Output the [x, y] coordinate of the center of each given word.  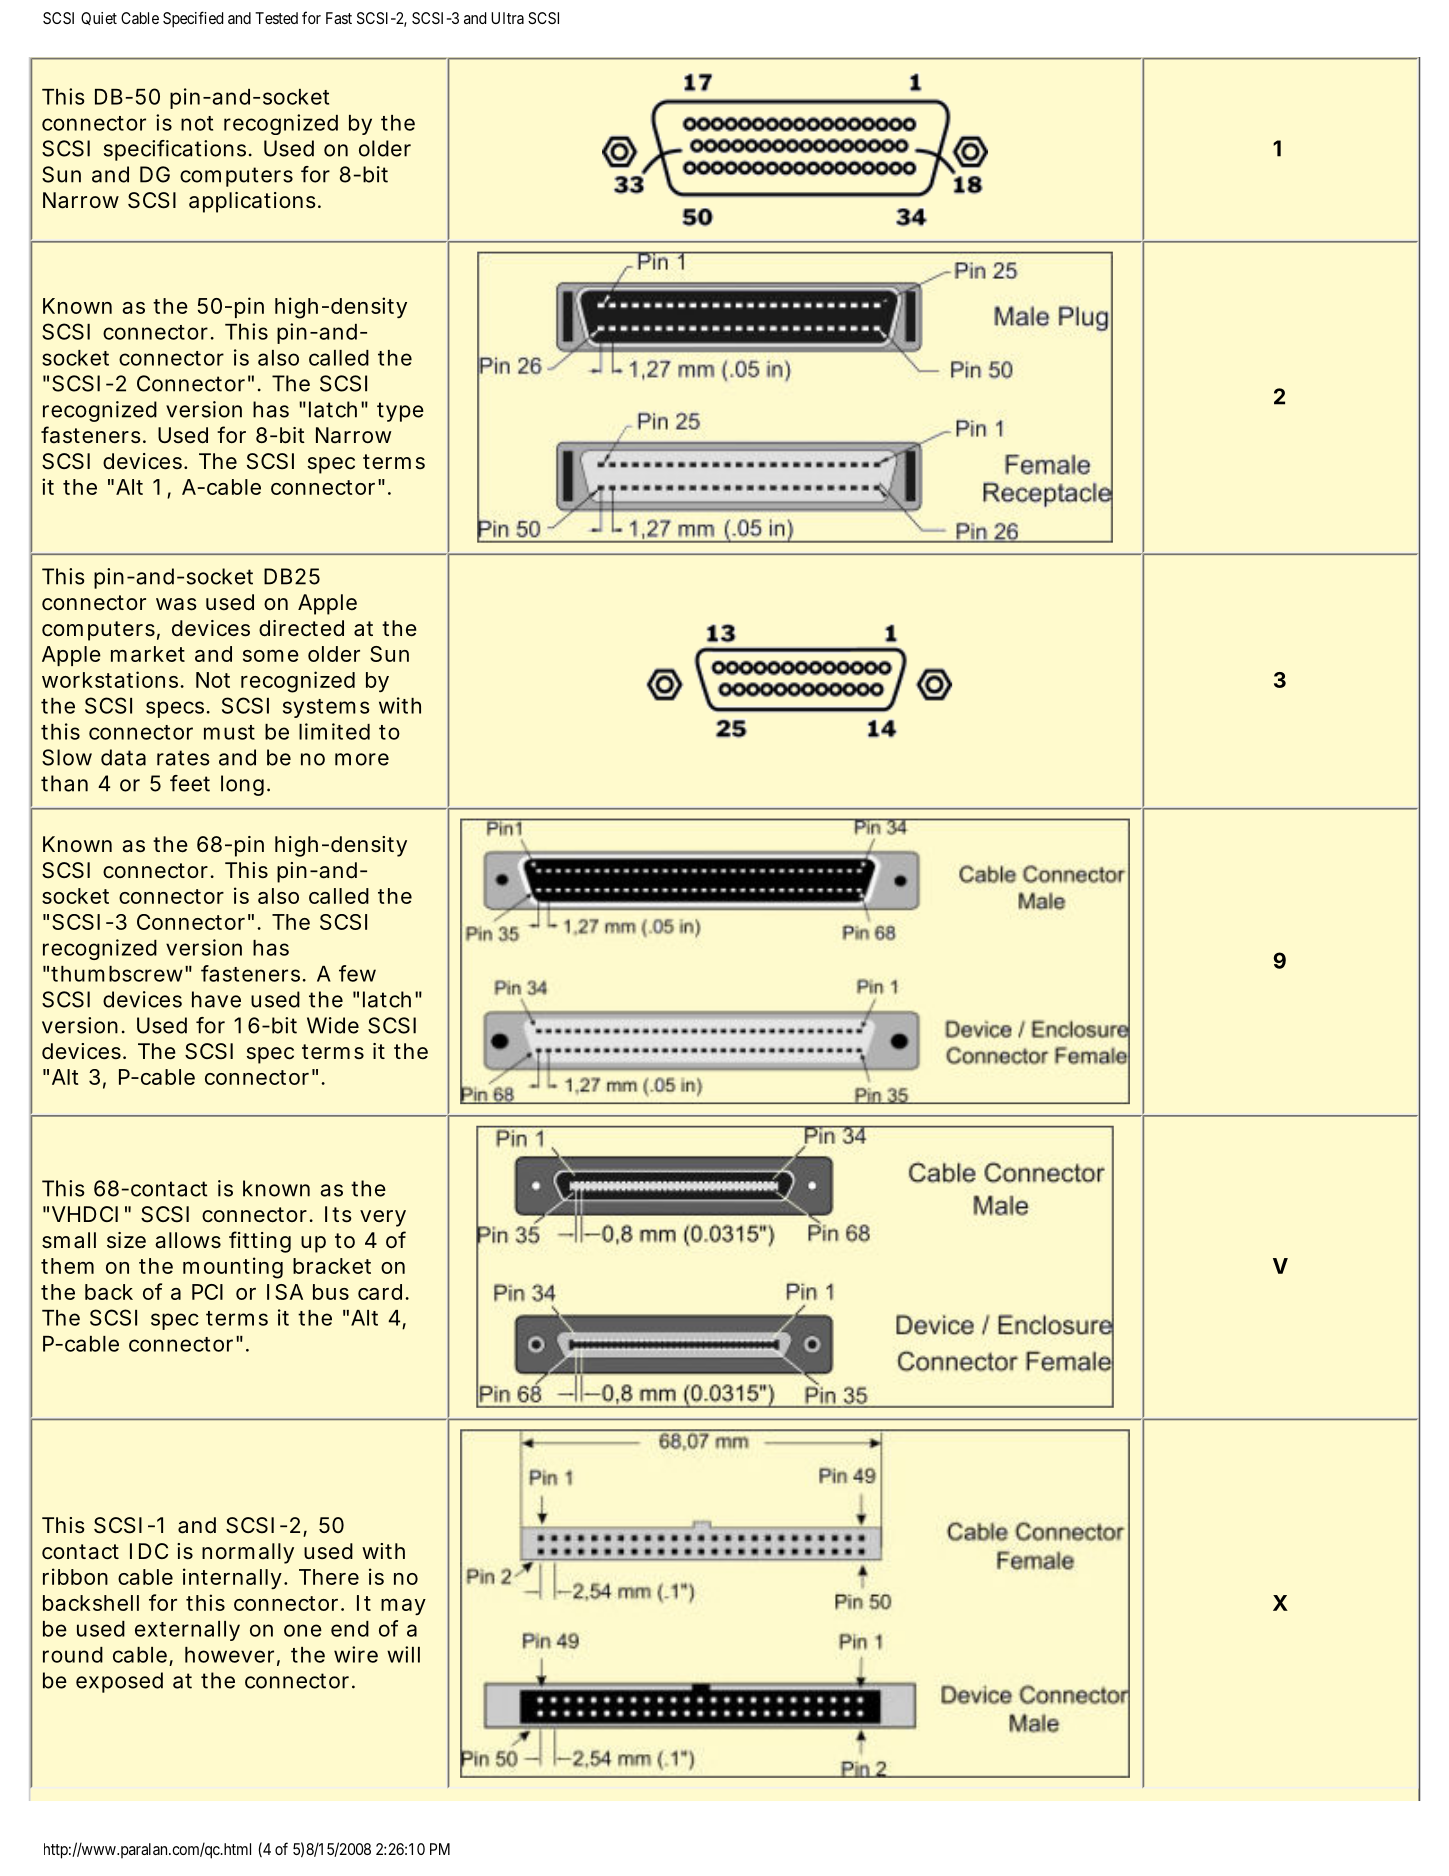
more [362, 759]
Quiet [99, 18]
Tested [276, 18]
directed [301, 628]
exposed [119, 1682]
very [383, 1218]
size [126, 1240]
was [176, 604]
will [403, 1654]
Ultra [507, 18]
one [303, 1630]
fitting [260, 1242]
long [242, 785]
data [123, 757]
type [400, 412]
